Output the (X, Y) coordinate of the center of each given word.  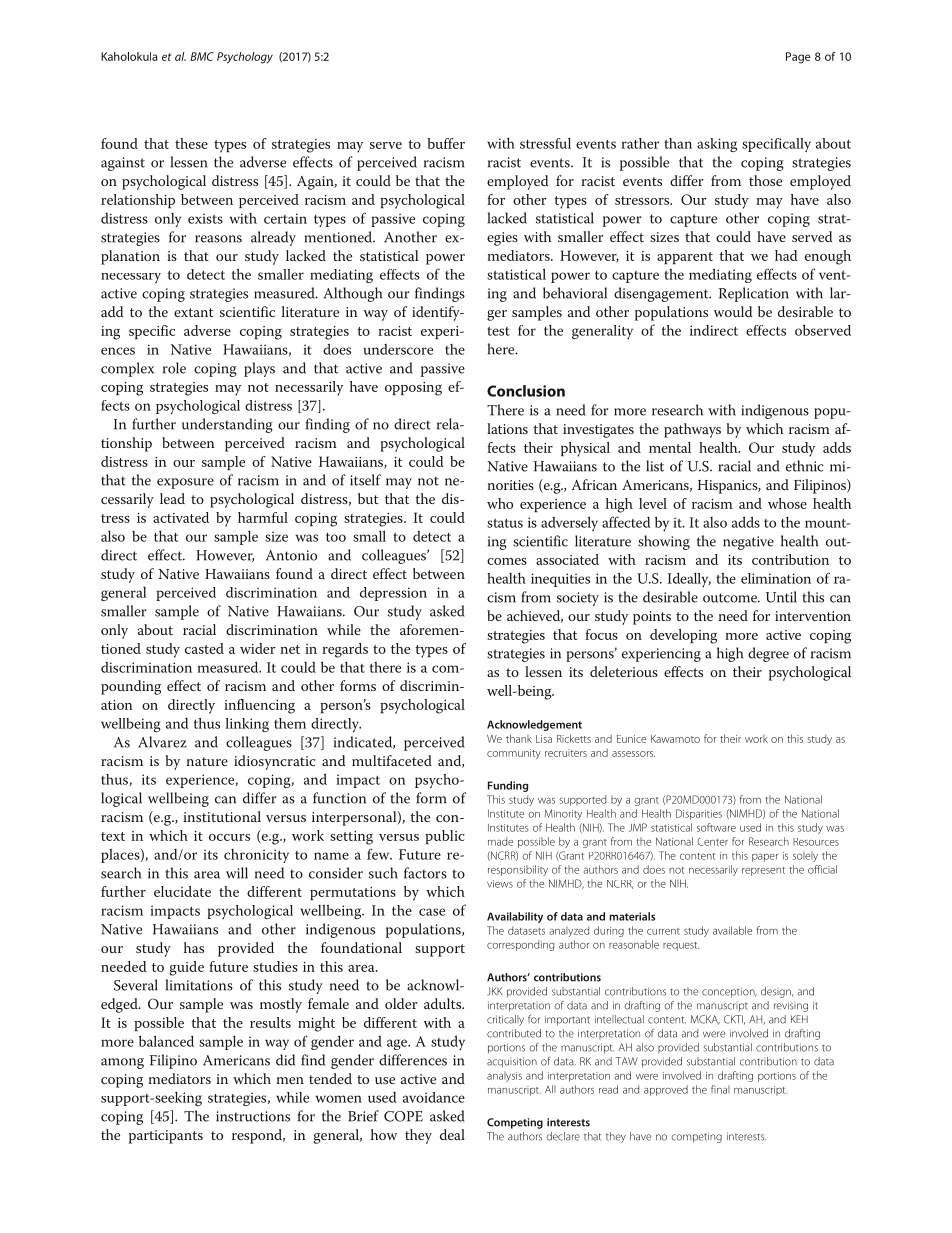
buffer (446, 143)
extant (193, 312)
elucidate (182, 891)
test (498, 331)
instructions (253, 1116)
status (505, 523)
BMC (202, 56)
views (500, 884)
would (733, 311)
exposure (185, 483)
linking (247, 725)
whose (787, 503)
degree (768, 654)
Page (798, 58)
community (514, 754)
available (732, 930)
